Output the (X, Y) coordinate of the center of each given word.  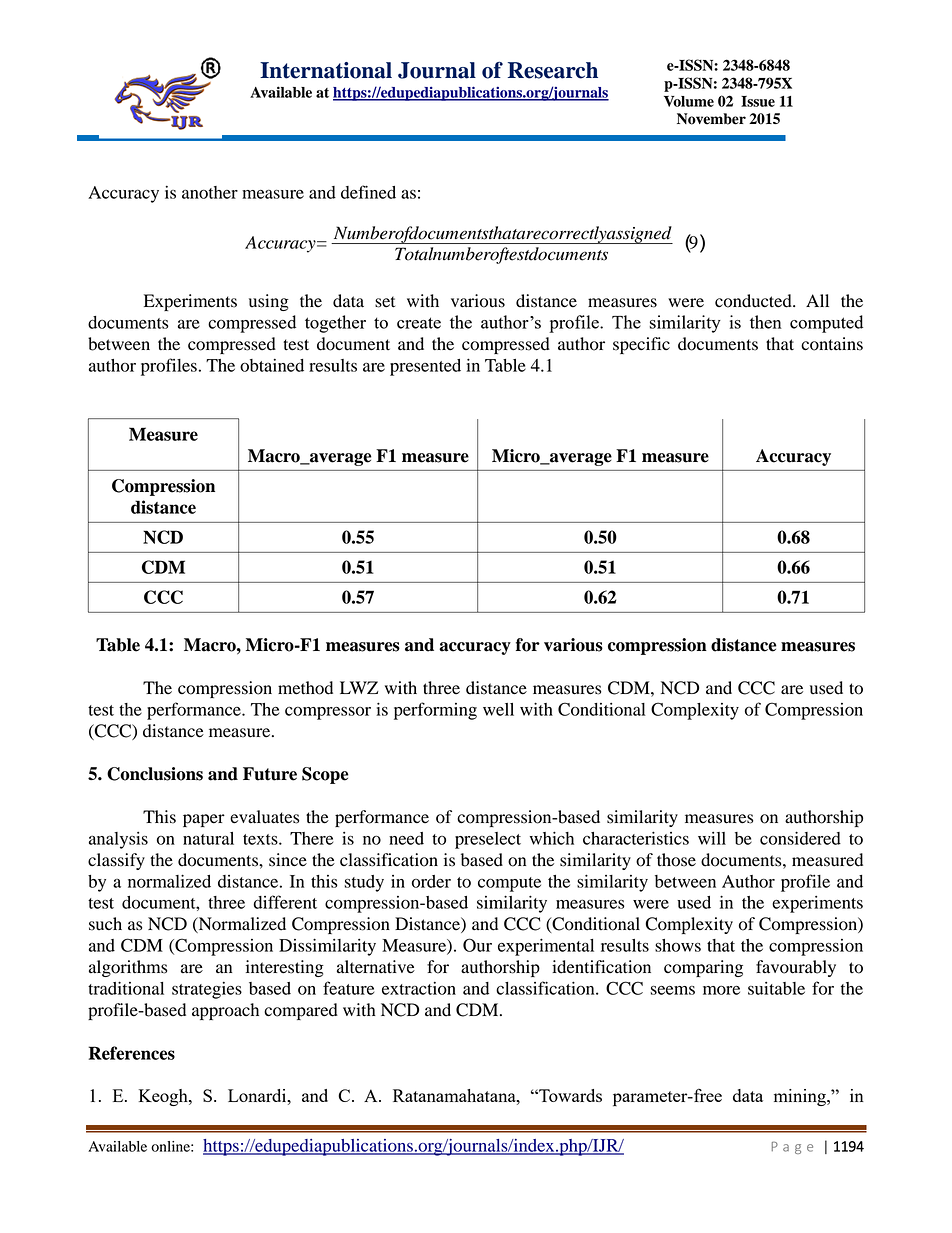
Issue (758, 101)
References (132, 1053)
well (498, 709)
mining (801, 1097)
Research (553, 70)
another (210, 192)
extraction (419, 988)
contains (832, 344)
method (305, 688)
